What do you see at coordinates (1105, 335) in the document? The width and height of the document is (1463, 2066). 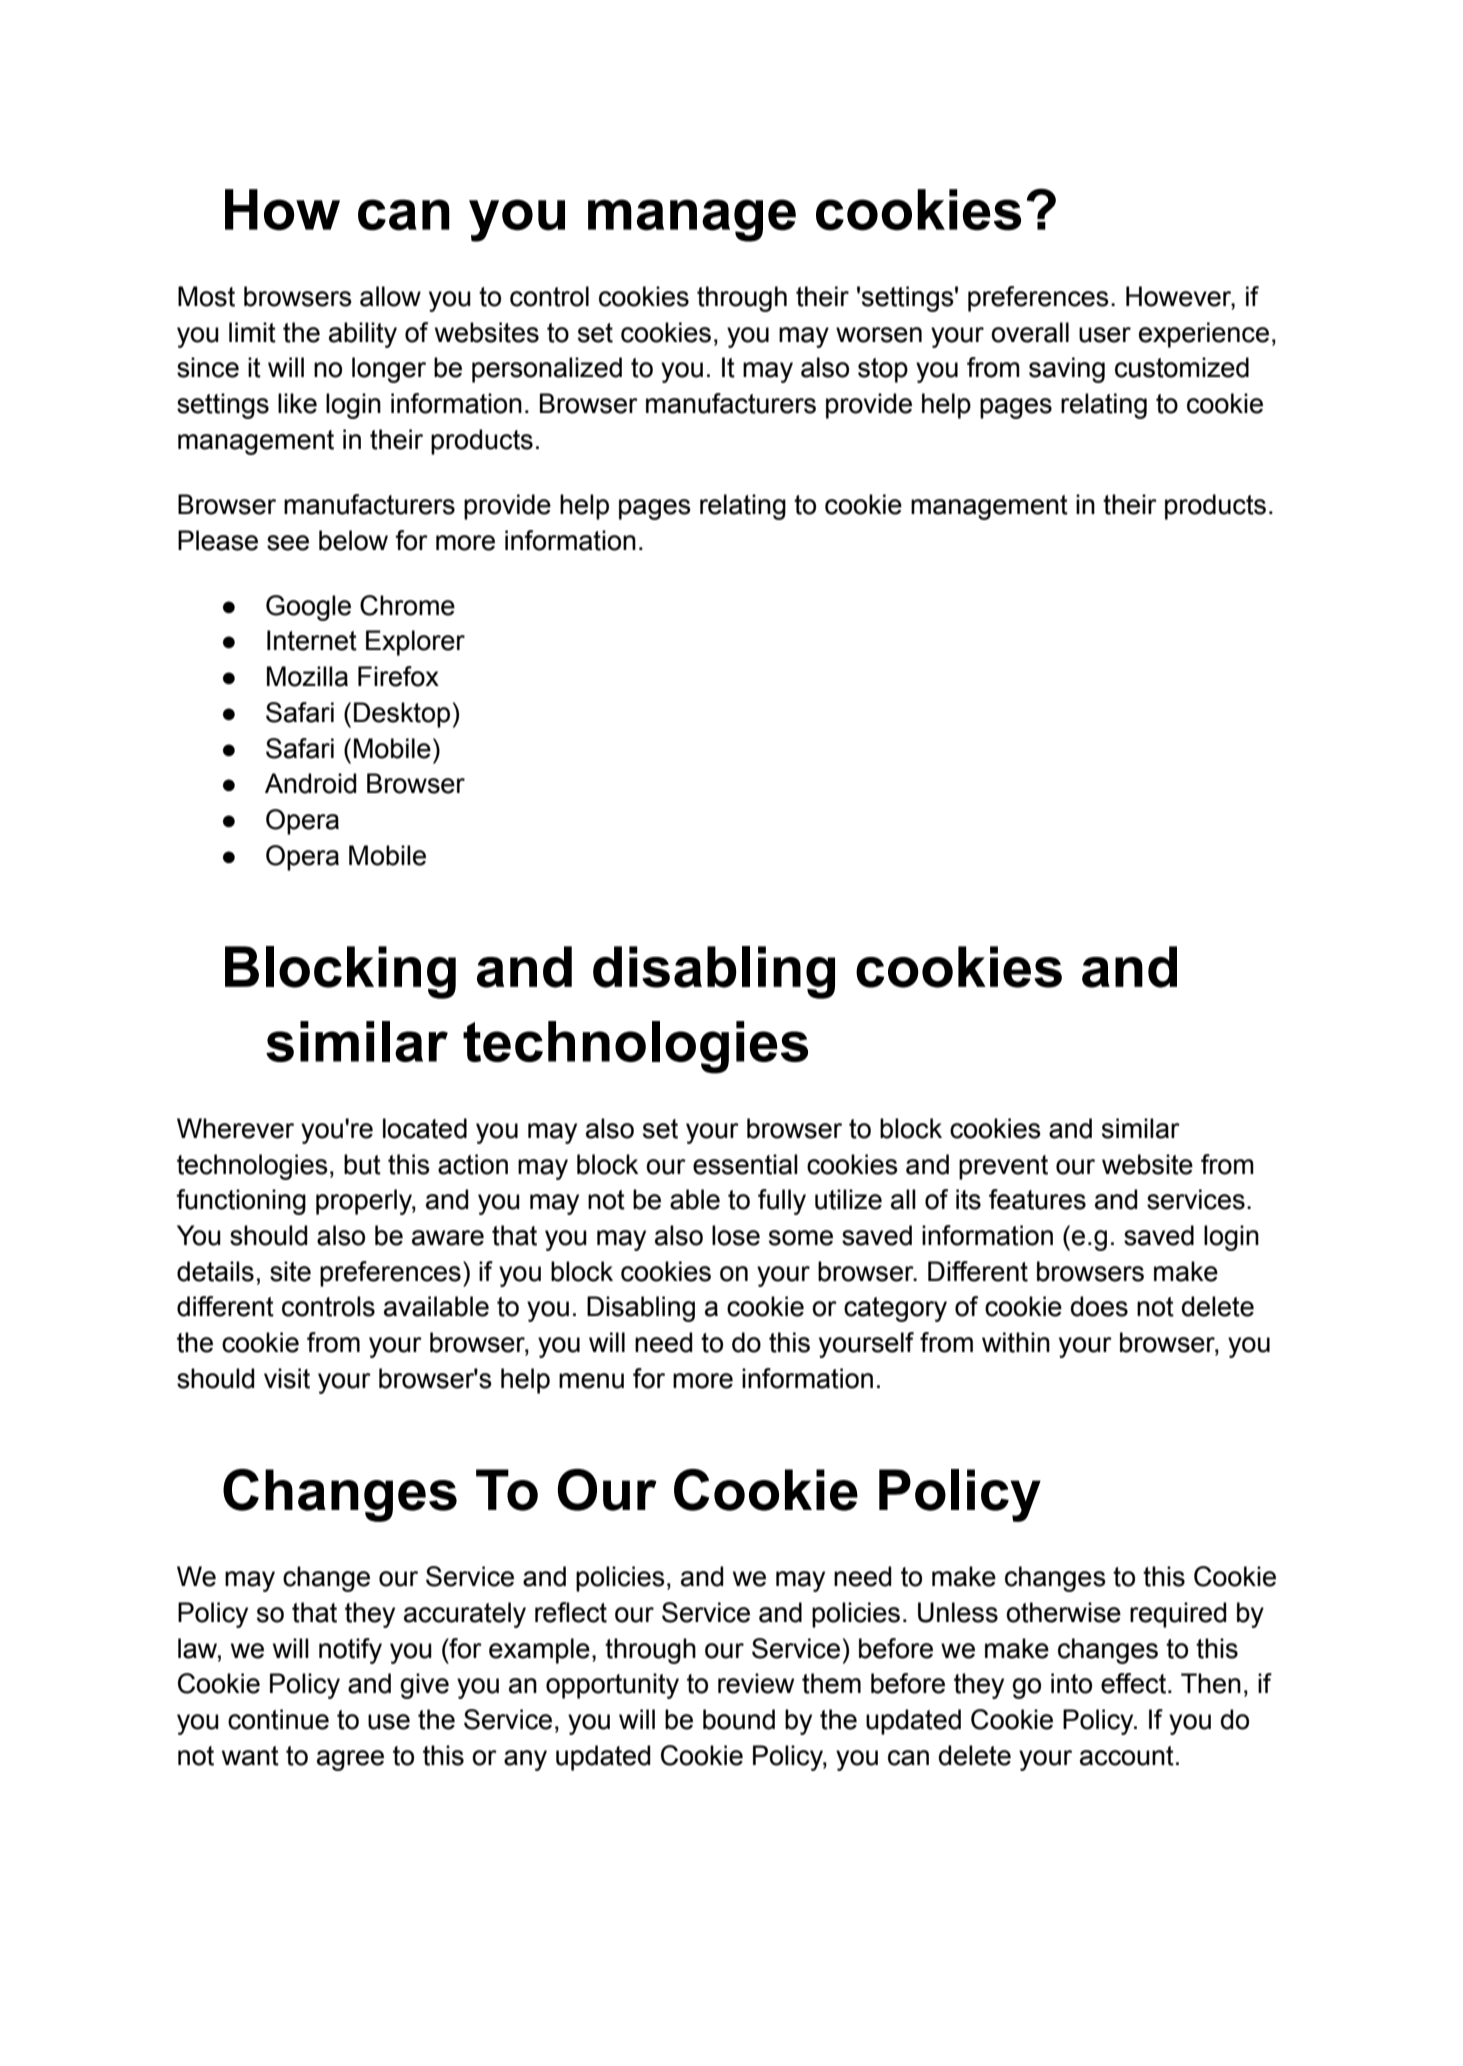 I see `user` at bounding box center [1105, 335].
